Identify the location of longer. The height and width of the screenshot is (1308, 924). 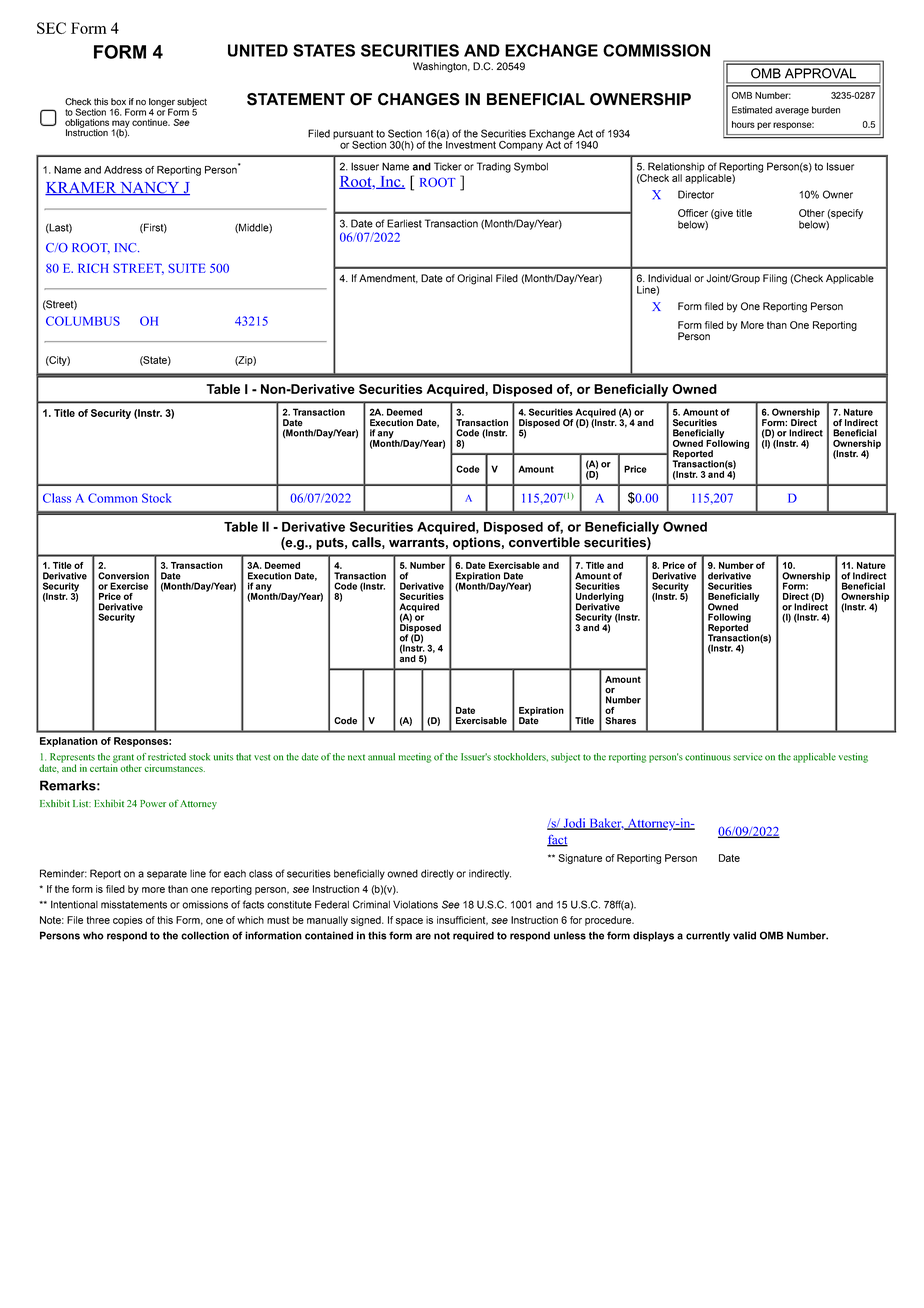
(162, 103).
